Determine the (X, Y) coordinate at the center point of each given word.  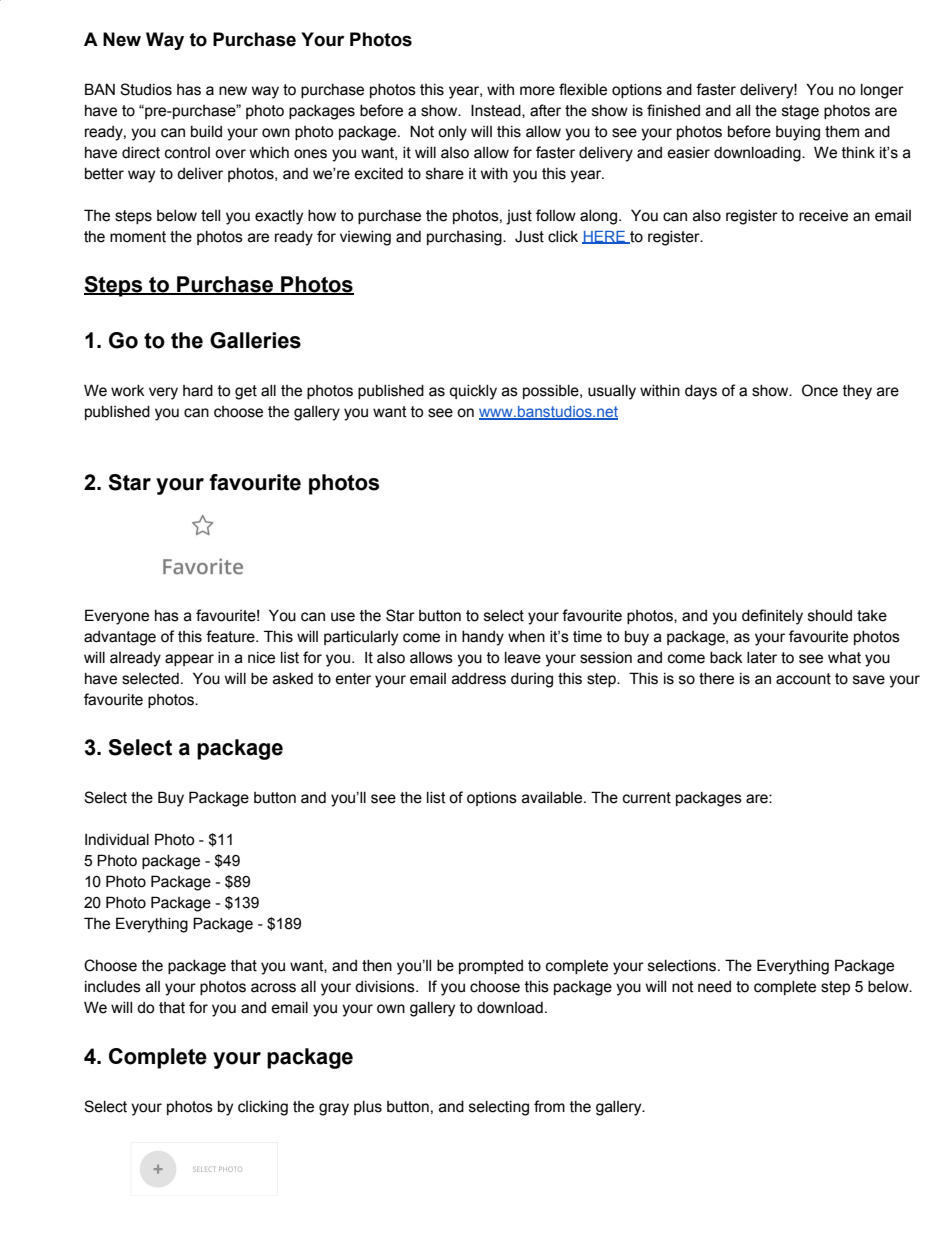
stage (800, 112)
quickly (473, 392)
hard (198, 391)
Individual (117, 840)
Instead (497, 111)
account (803, 679)
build (206, 132)
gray (334, 1109)
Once (820, 390)
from (549, 1106)
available (553, 798)
